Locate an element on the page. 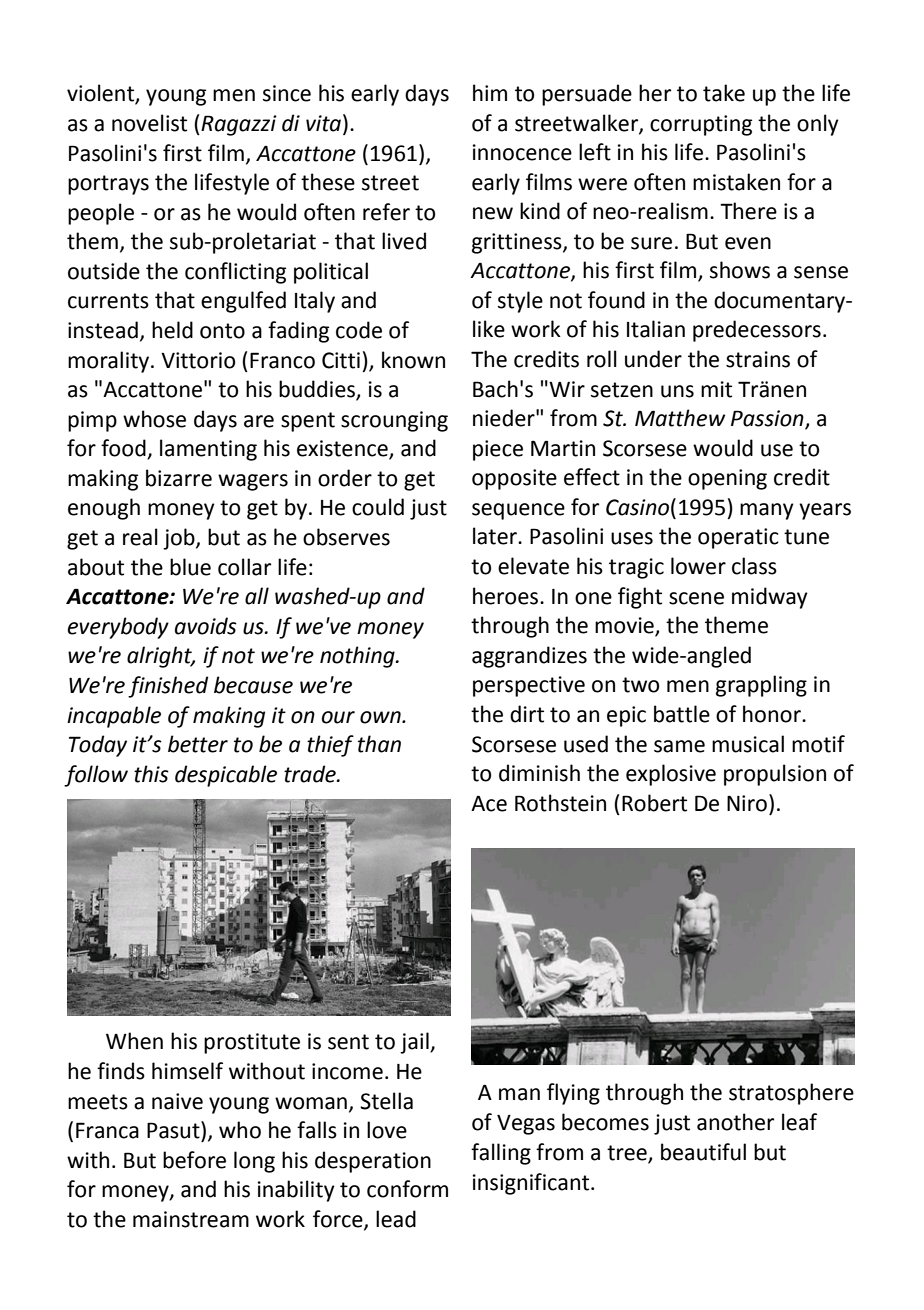 The width and height of the page is (924, 1310). new is located at coordinates (493, 213).
